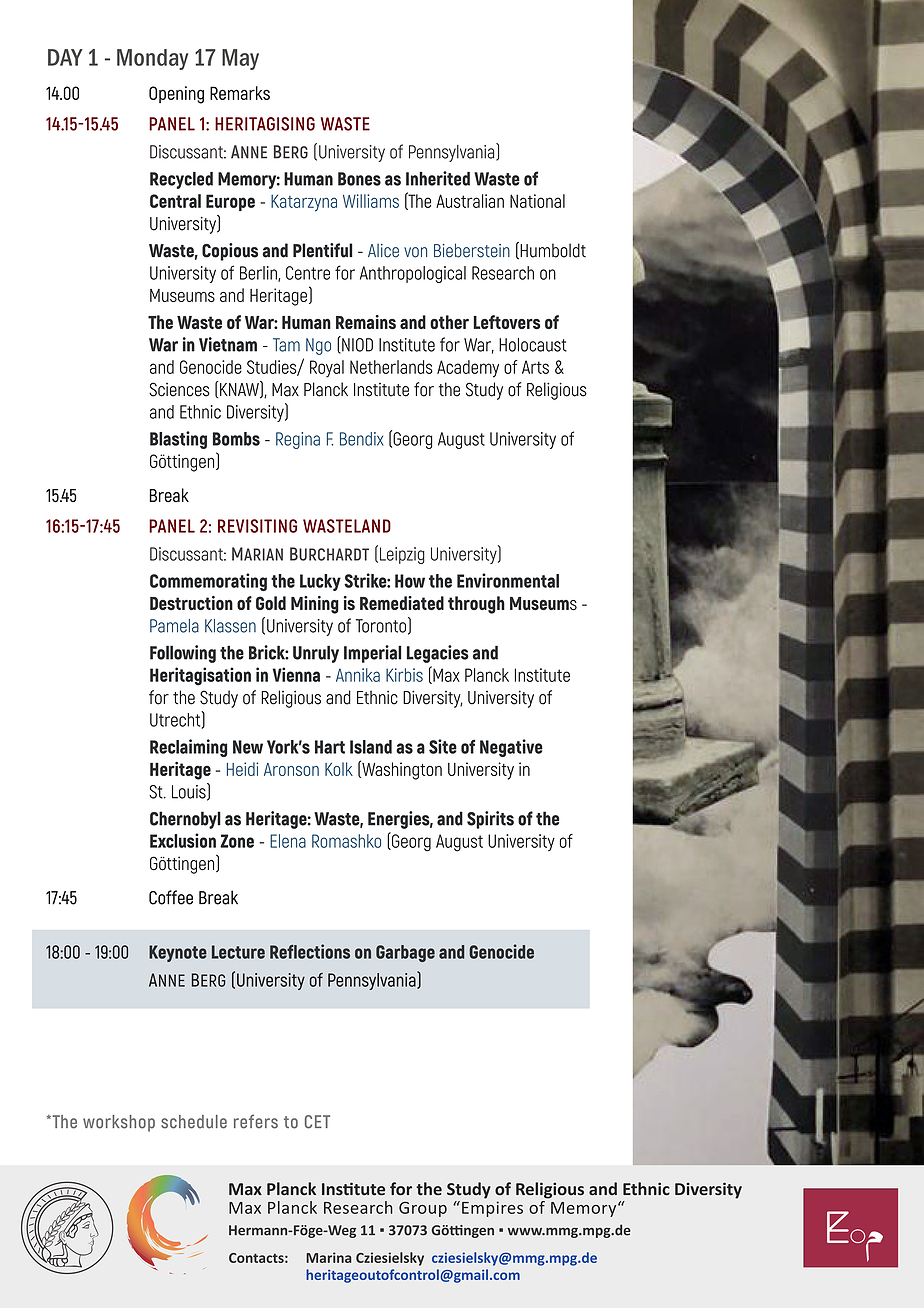 The image size is (924, 1308). Describe the element at coordinates (359, 179) in the document. I see `Bones` at that location.
